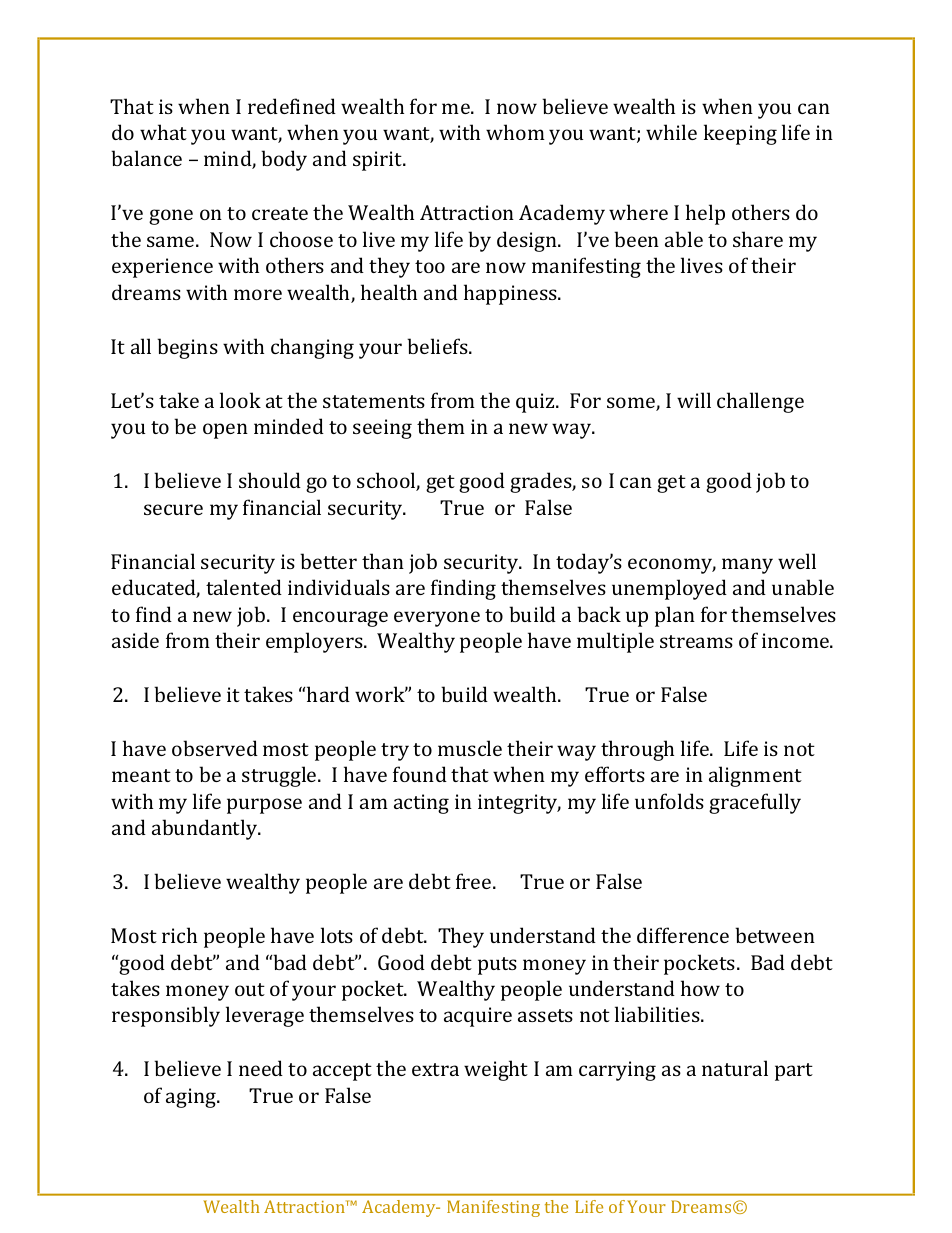 The height and width of the image is (1233, 952). I want to click on plan, so click(675, 616).
